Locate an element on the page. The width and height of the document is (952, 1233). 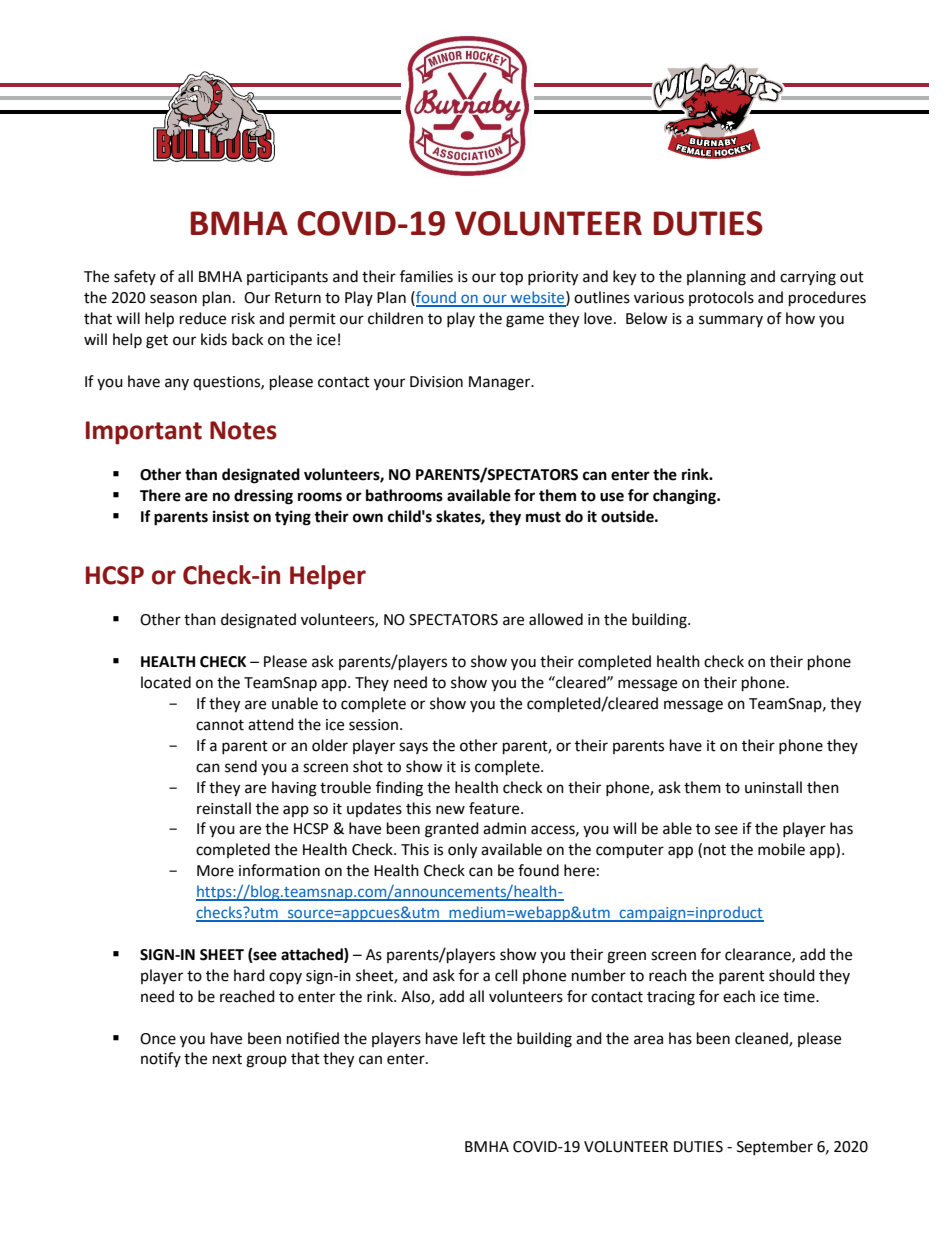
says is located at coordinates (413, 748).
